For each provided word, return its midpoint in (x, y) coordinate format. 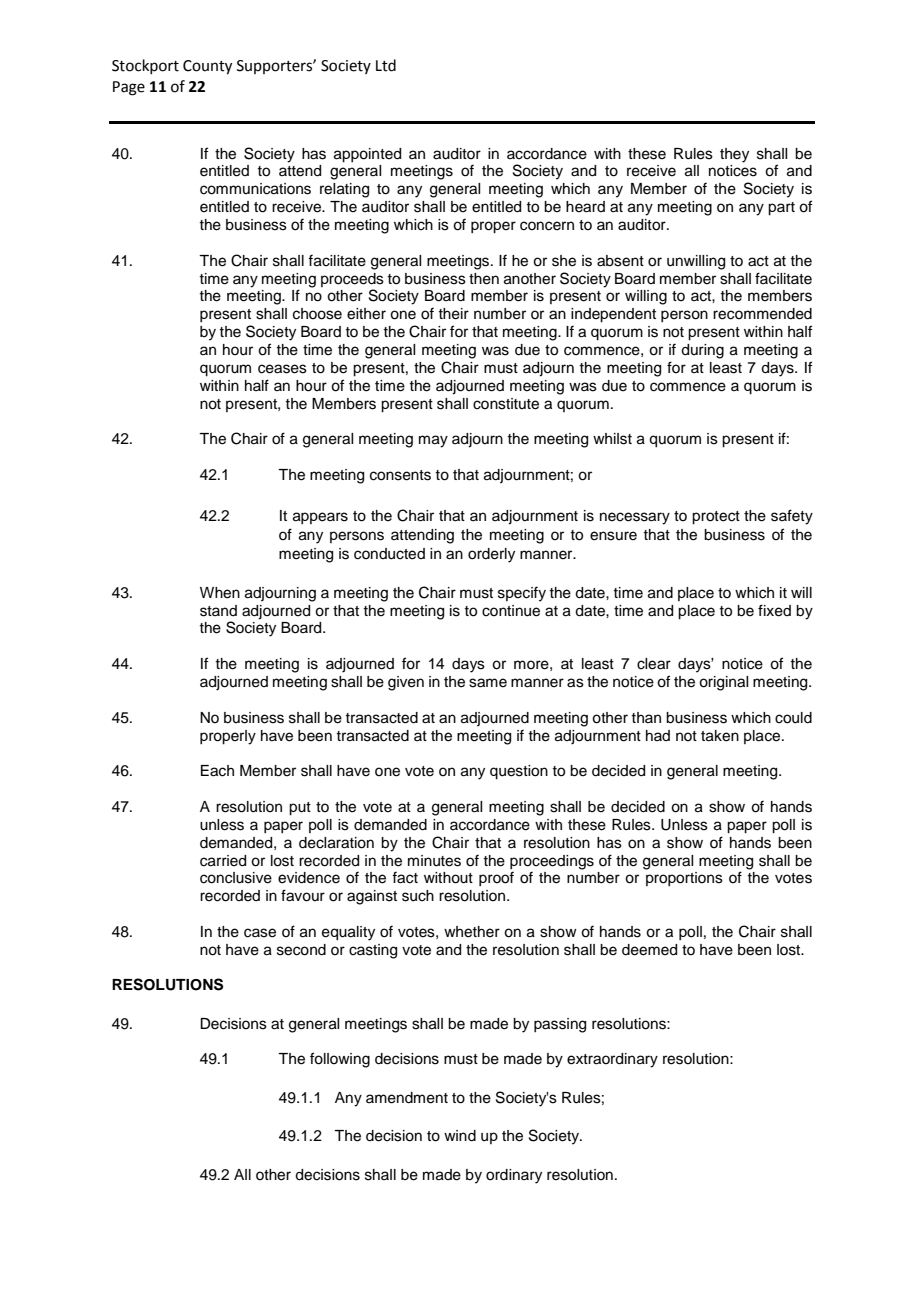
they (734, 155)
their (453, 314)
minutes (434, 861)
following (340, 1060)
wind (460, 1136)
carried (223, 861)
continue (511, 611)
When (220, 593)
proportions (684, 879)
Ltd (386, 65)
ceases (282, 369)
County (207, 67)
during (702, 351)
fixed (774, 610)
